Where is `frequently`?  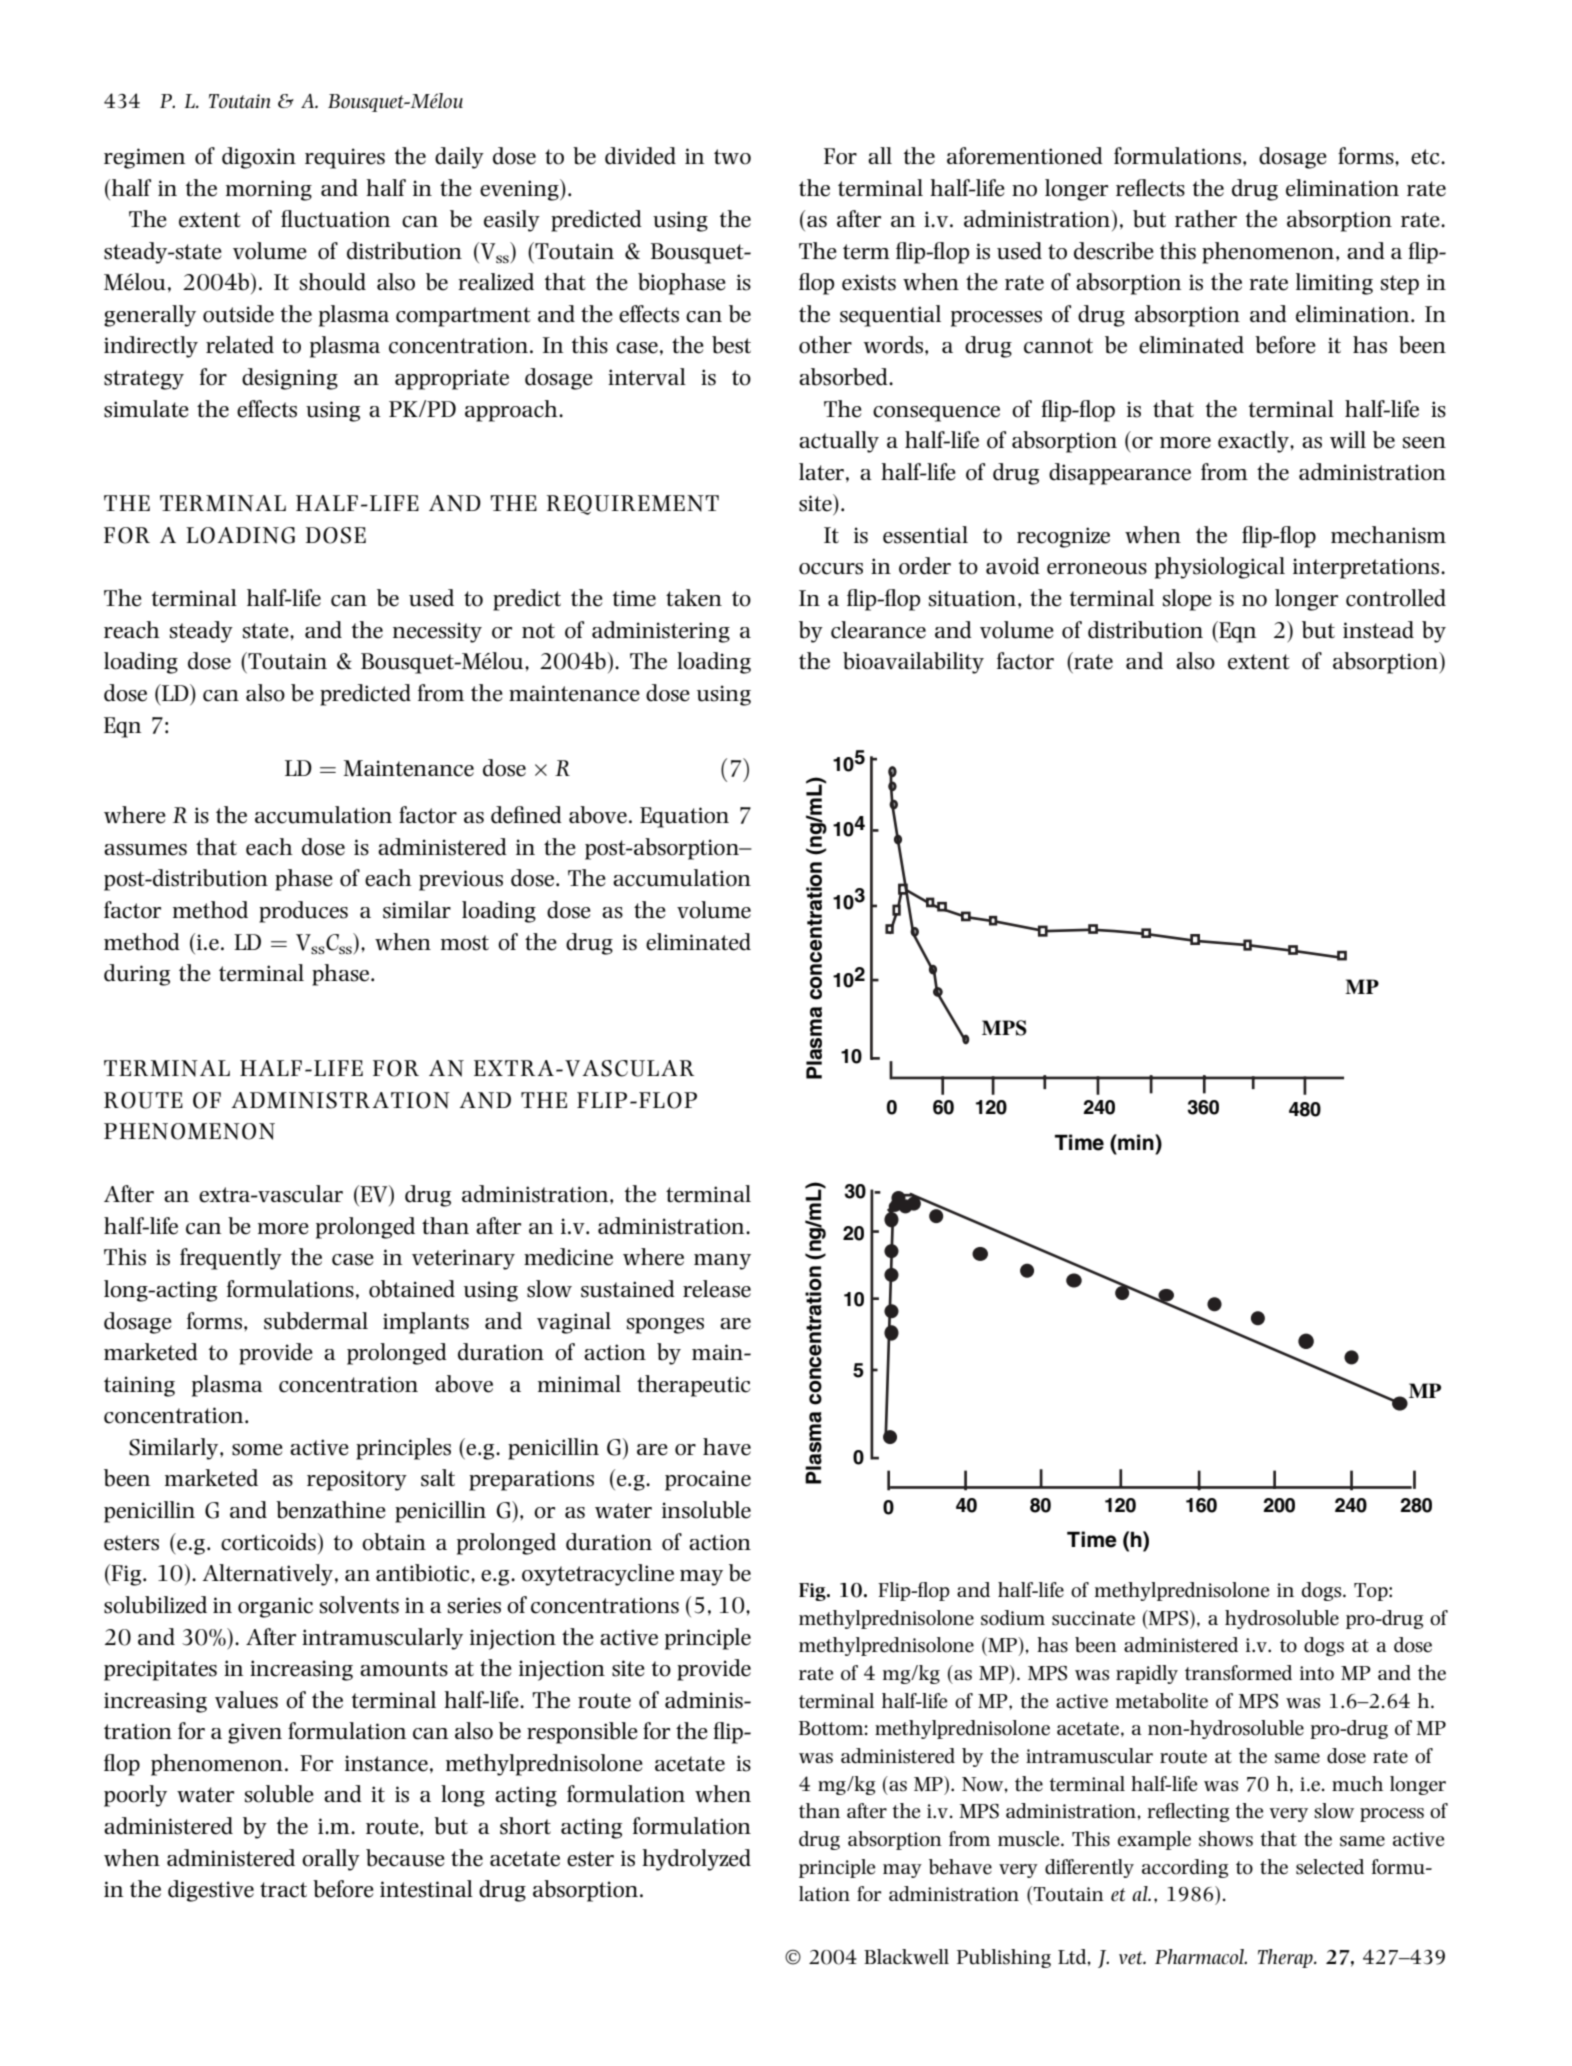 frequently is located at coordinates (231, 1259).
